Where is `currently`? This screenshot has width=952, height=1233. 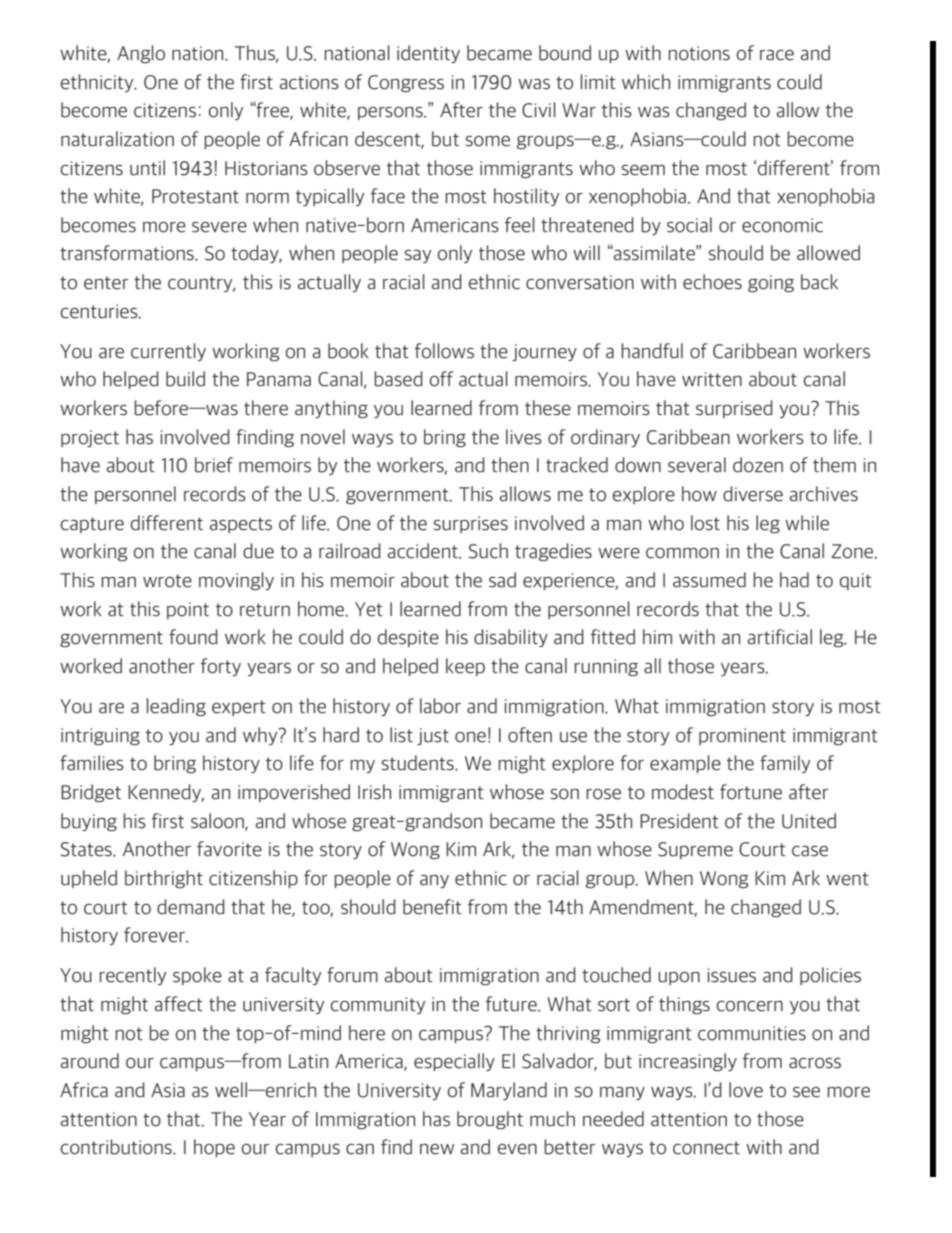
currently is located at coordinates (168, 352).
